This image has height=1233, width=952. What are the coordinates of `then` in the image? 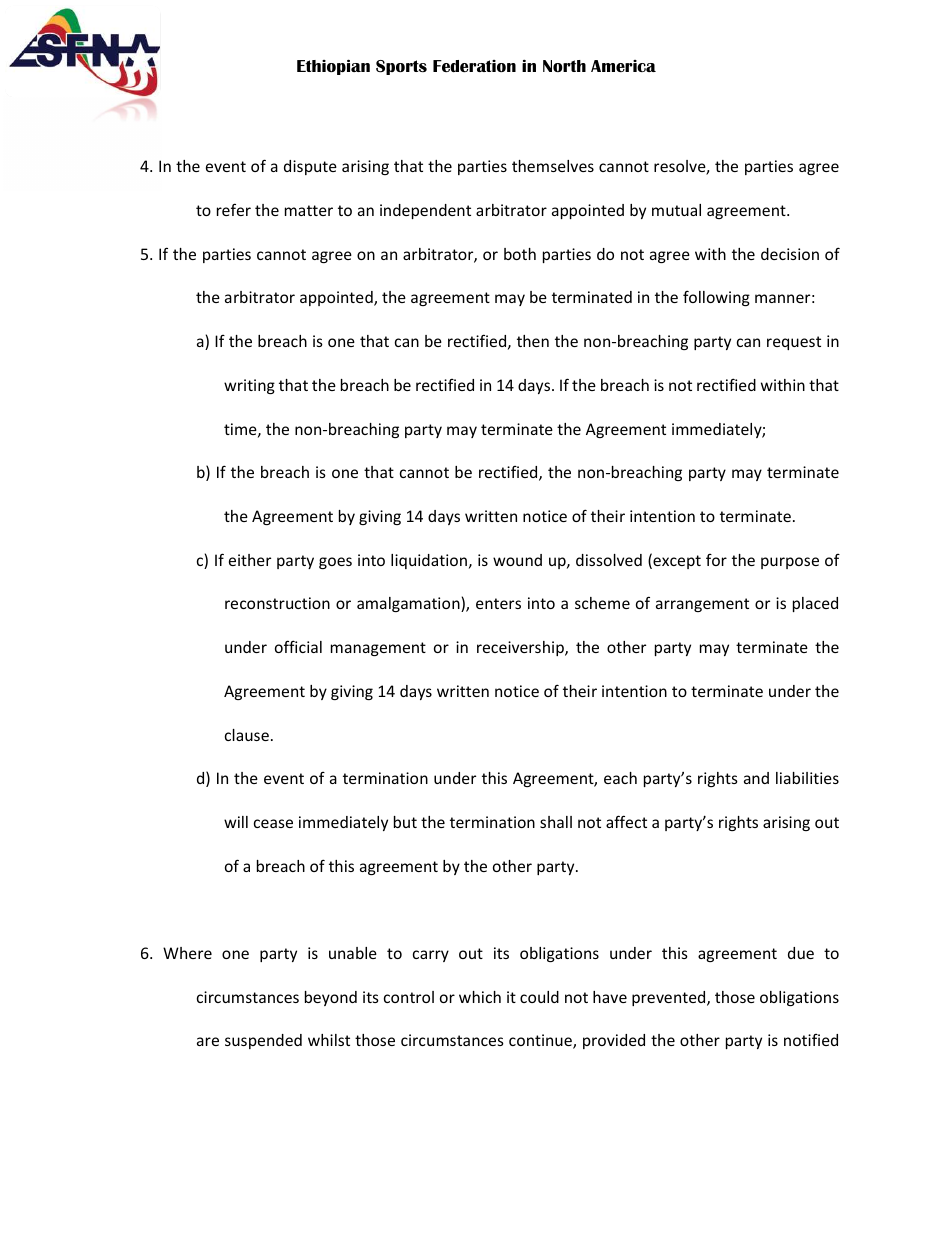 It's located at (533, 341).
